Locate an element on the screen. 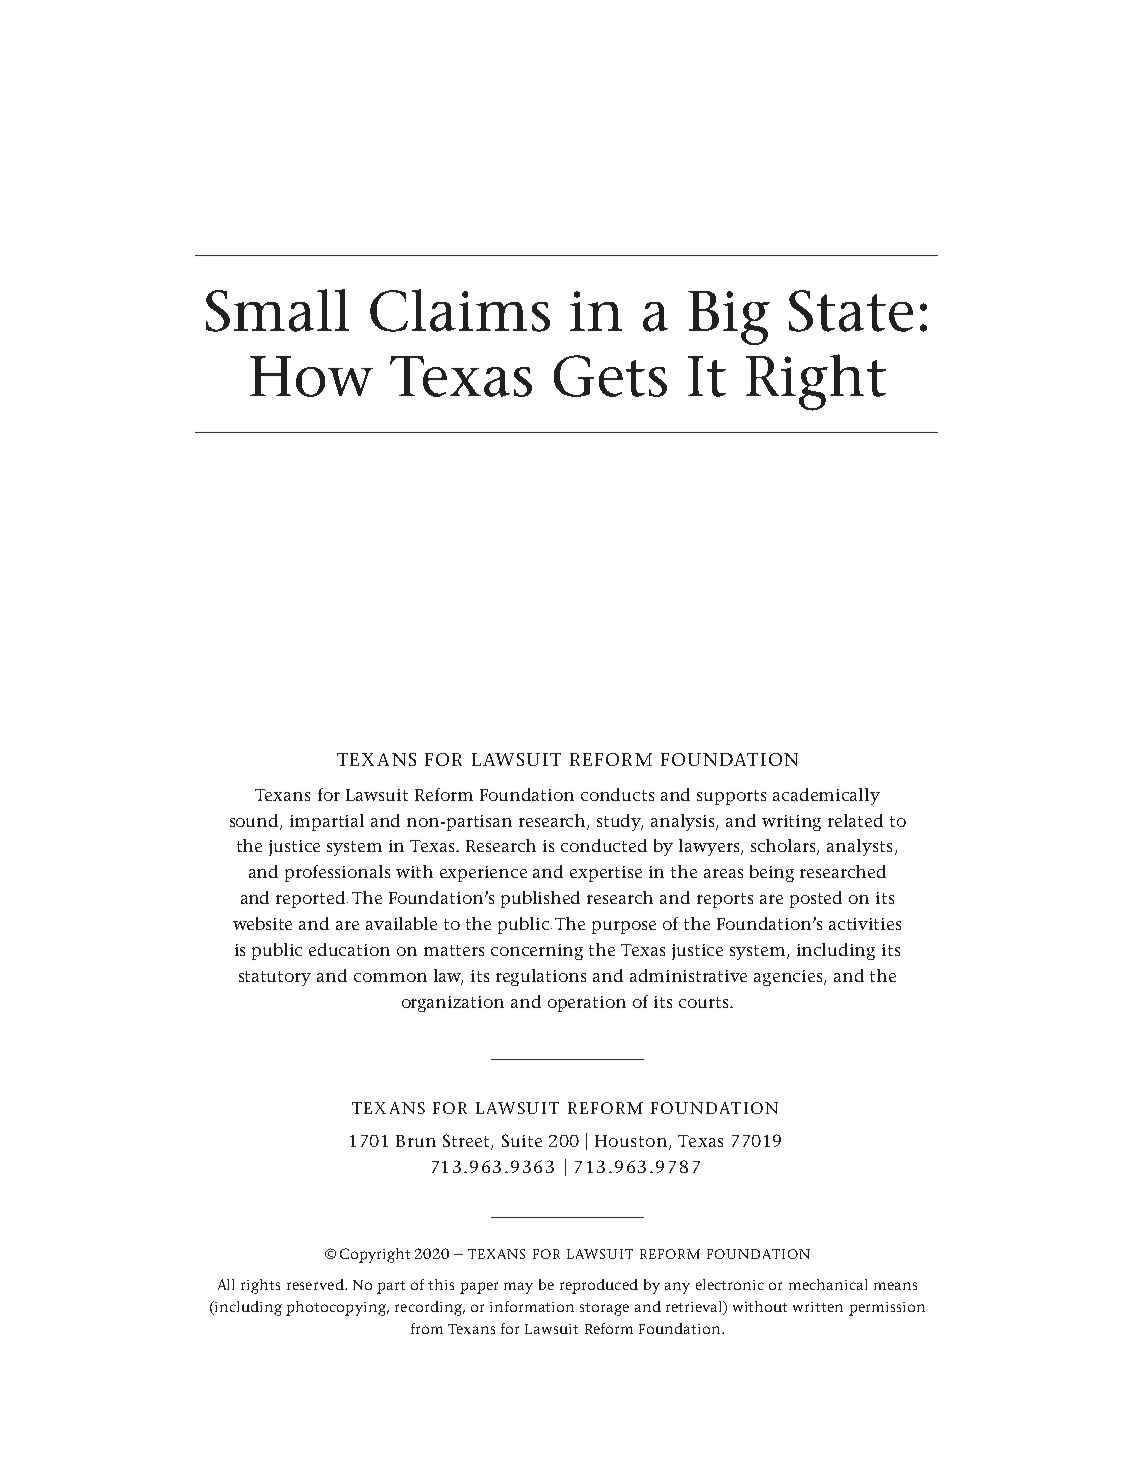  reserved is located at coordinates (316, 1284).
